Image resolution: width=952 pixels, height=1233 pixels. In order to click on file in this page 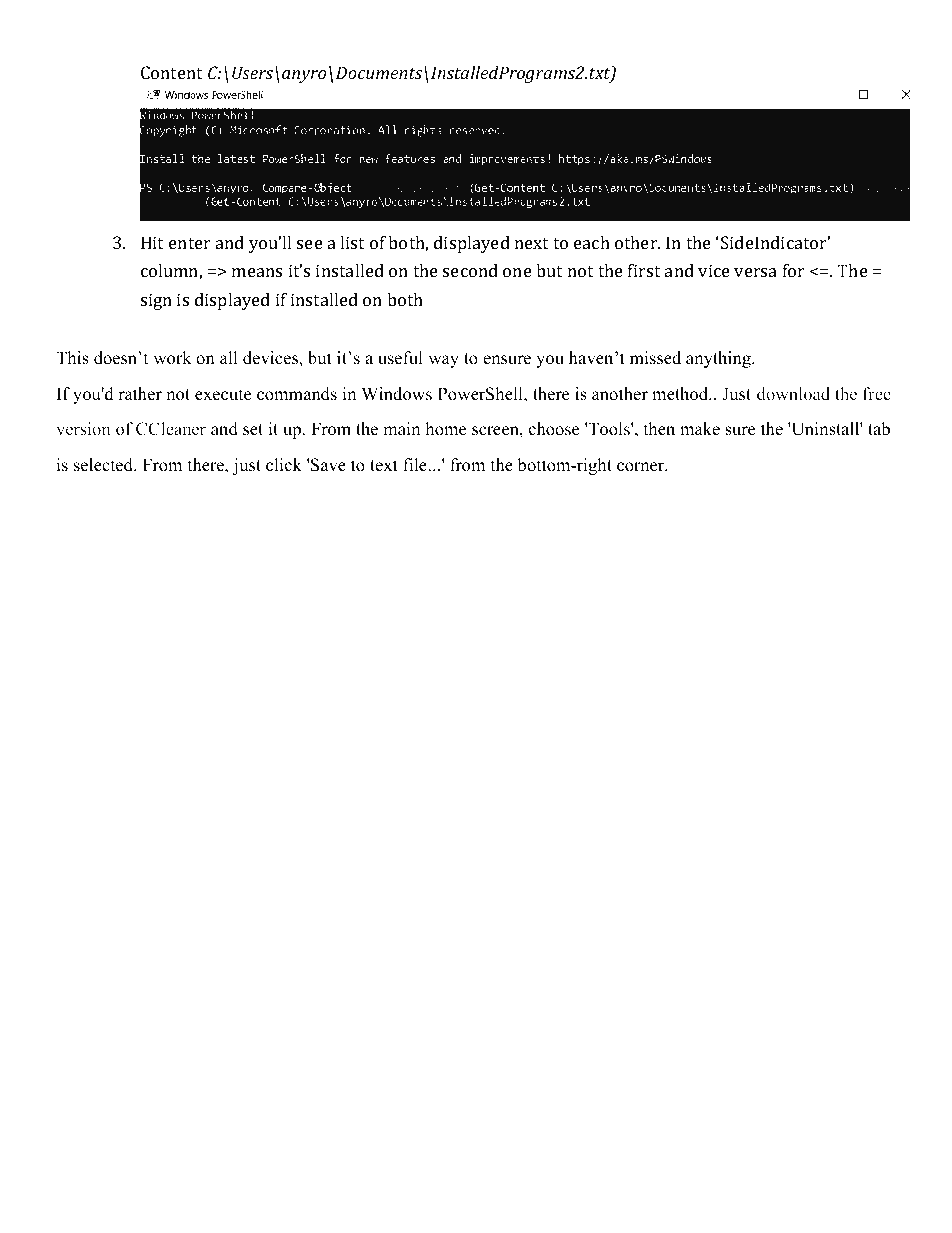, I will do `click(415, 465)`.
